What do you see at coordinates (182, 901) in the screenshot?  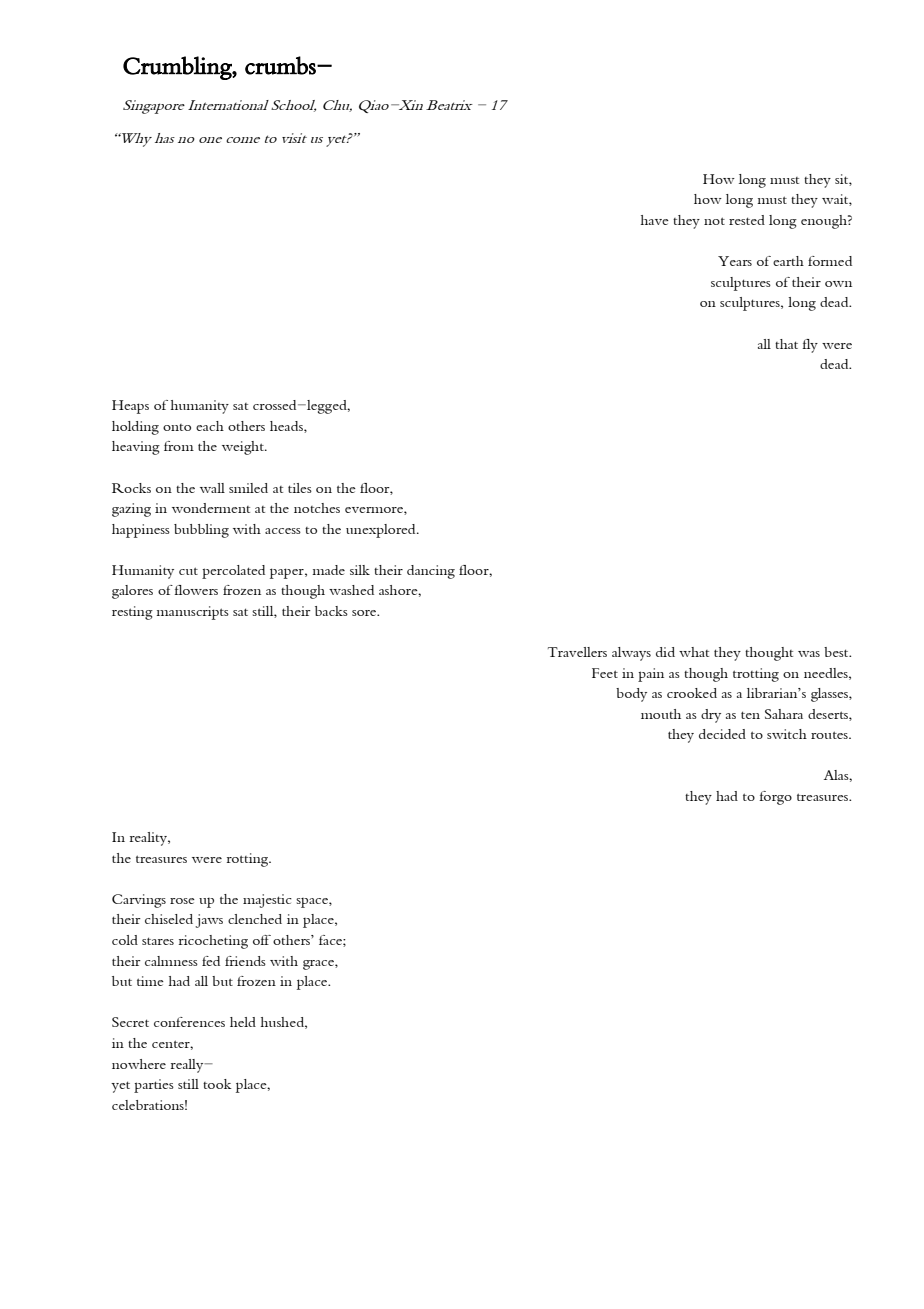 I see `rose` at bounding box center [182, 901].
